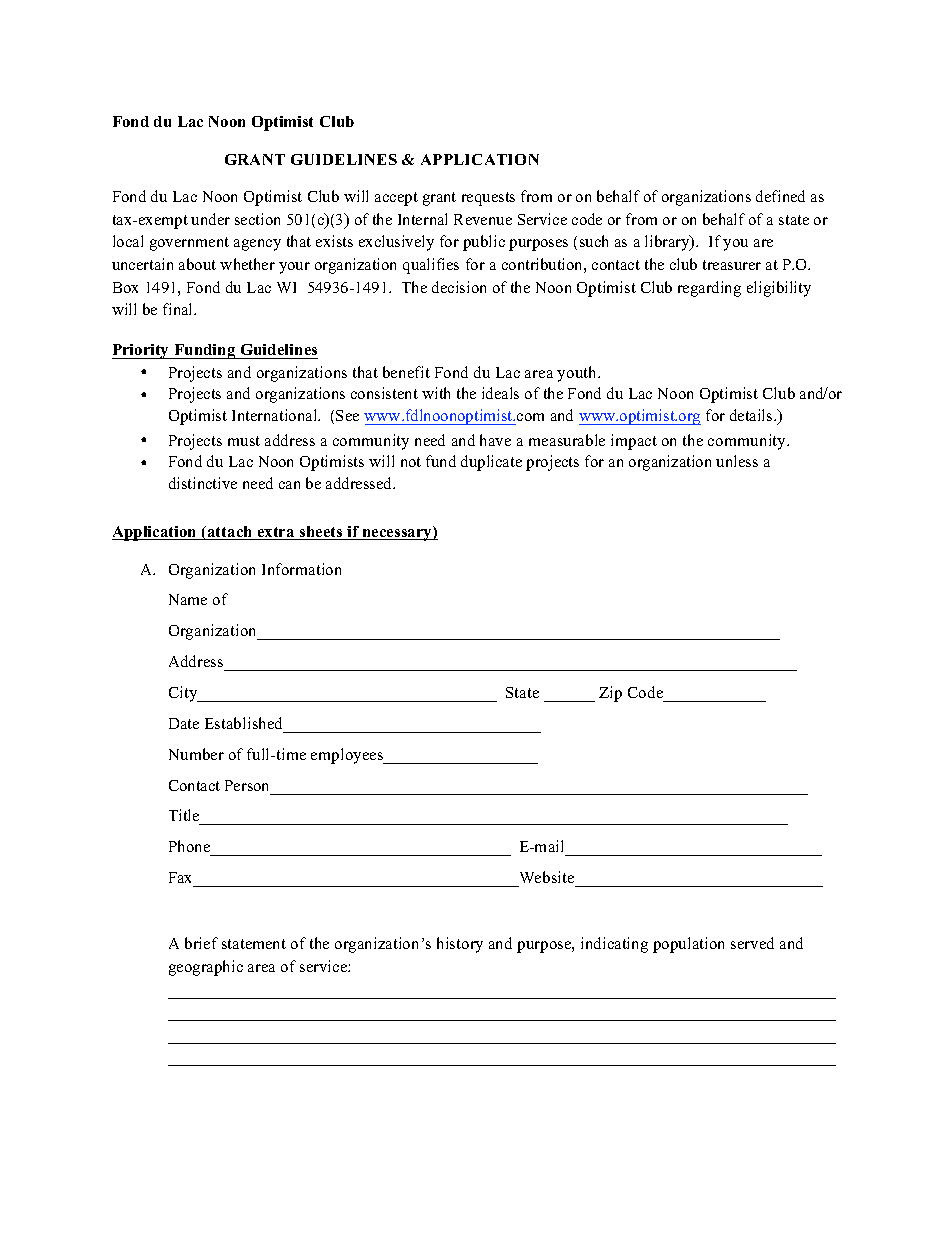 The width and height of the image is (952, 1233). I want to click on library, so click(668, 243).
